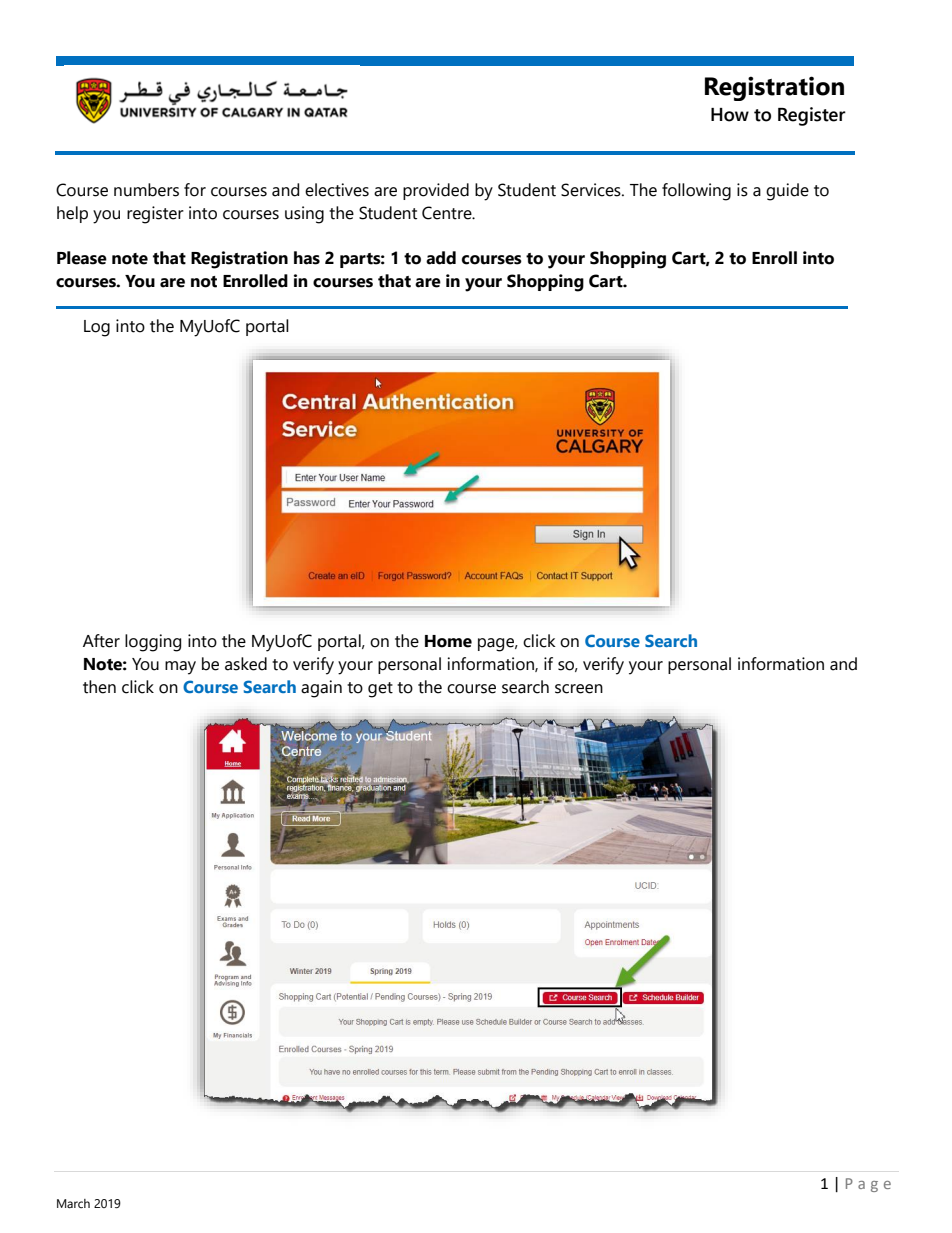 This image has width=952, height=1233. I want to click on logging, so click(153, 643).
